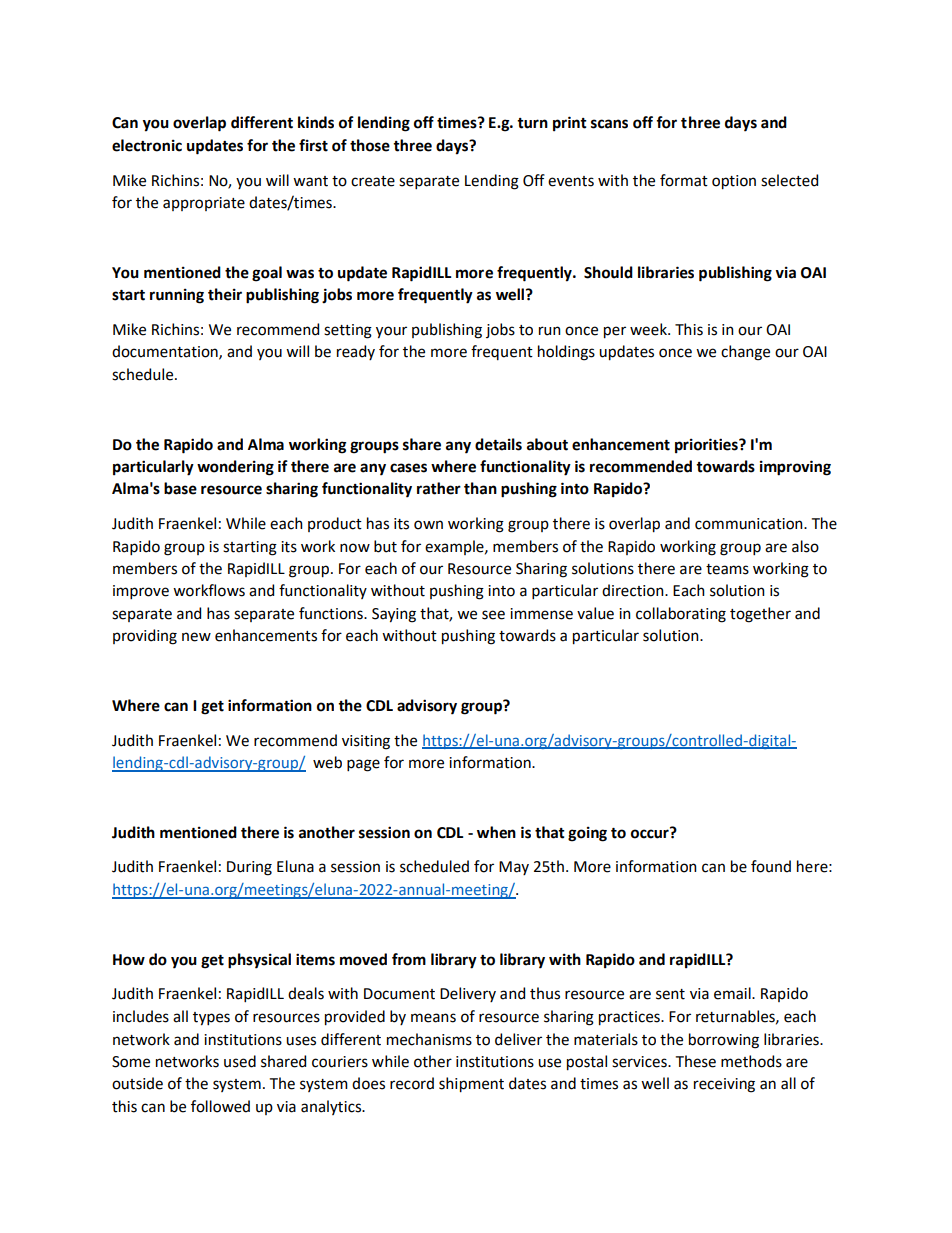 The height and width of the screenshot is (1233, 952). I want to click on option, so click(734, 182).
